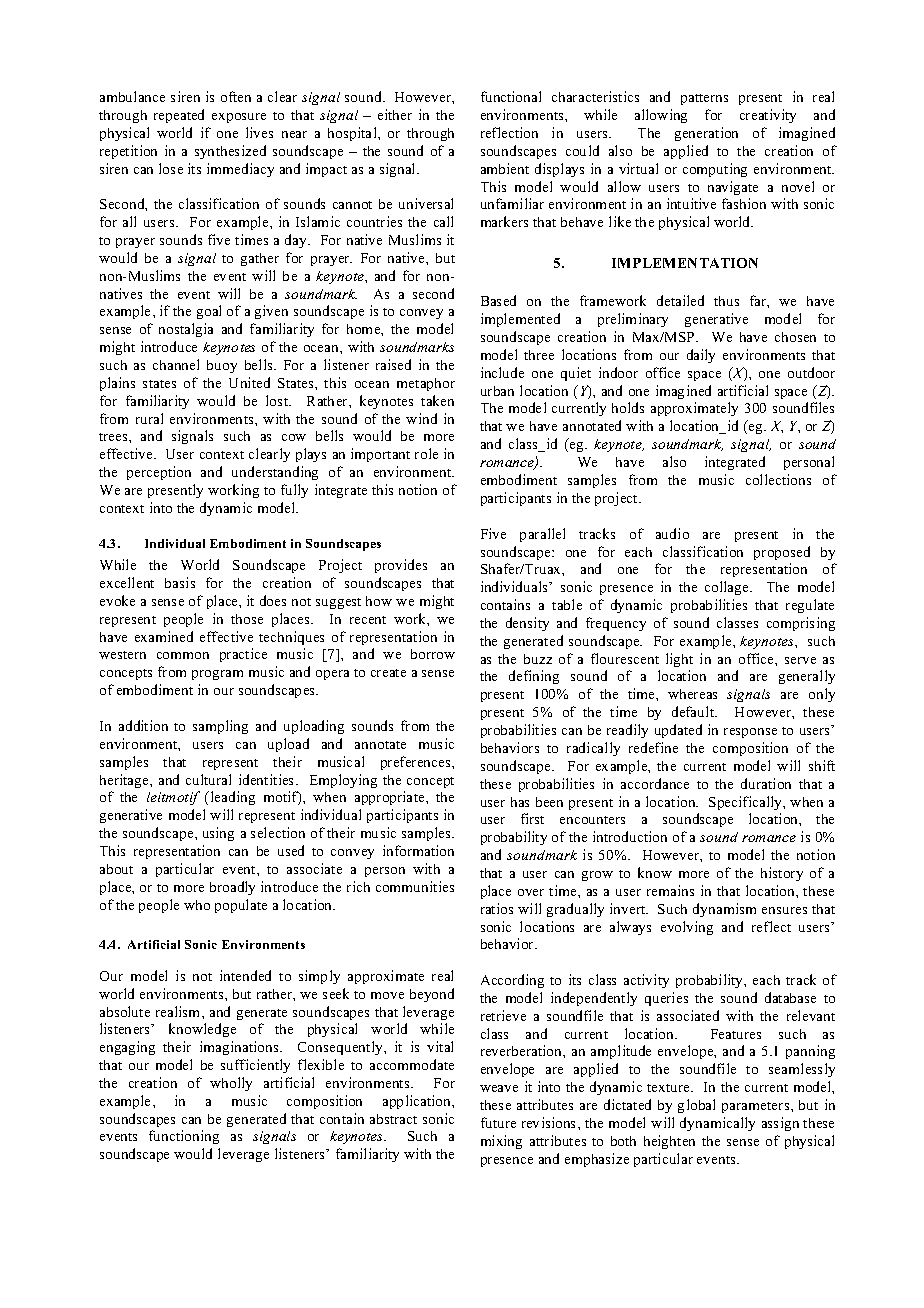  I want to click on buoy, so click(222, 366).
